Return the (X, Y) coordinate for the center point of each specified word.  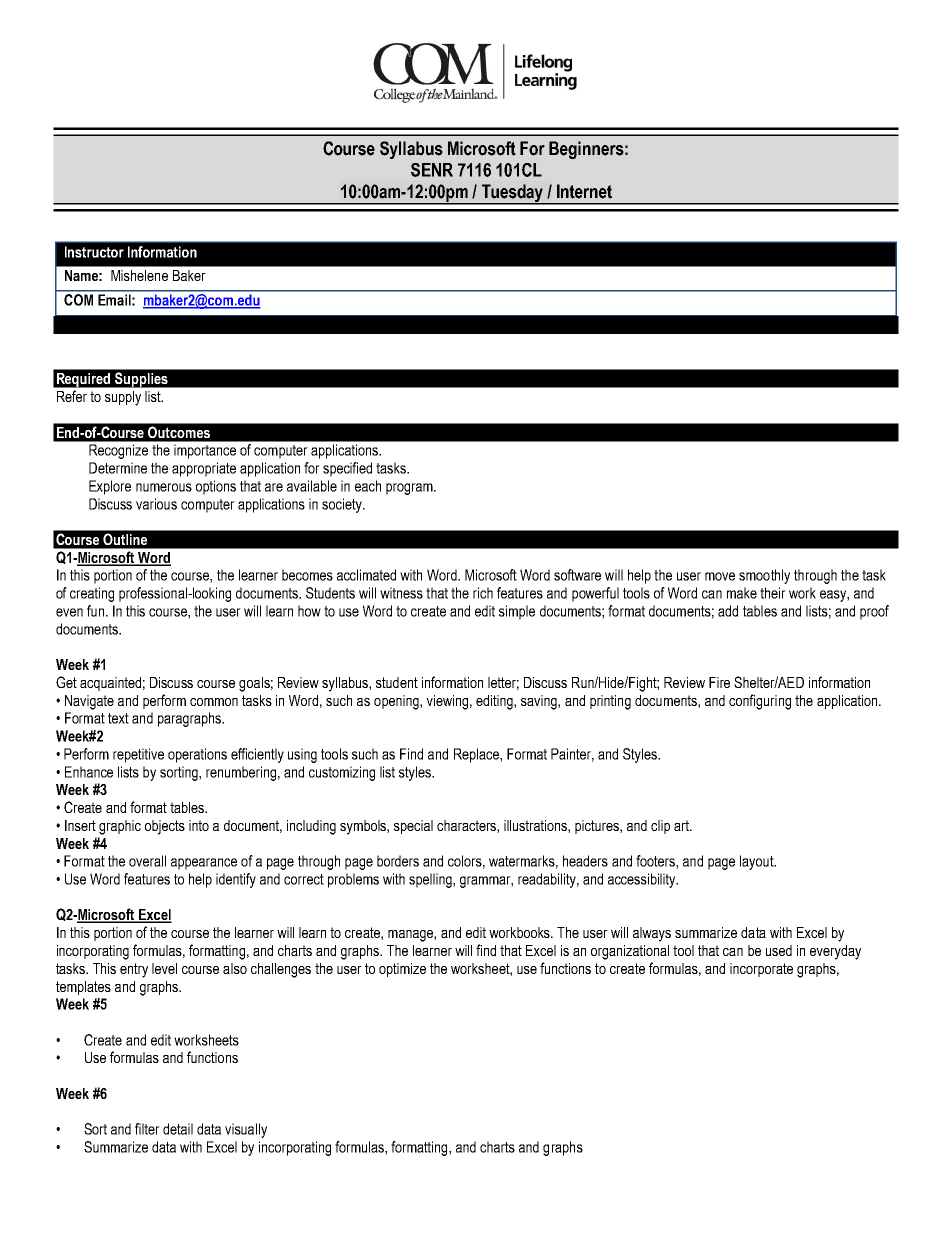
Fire (719, 682)
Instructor (94, 252)
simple (517, 612)
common (214, 702)
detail (178, 1129)
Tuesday (512, 194)
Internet (584, 191)
